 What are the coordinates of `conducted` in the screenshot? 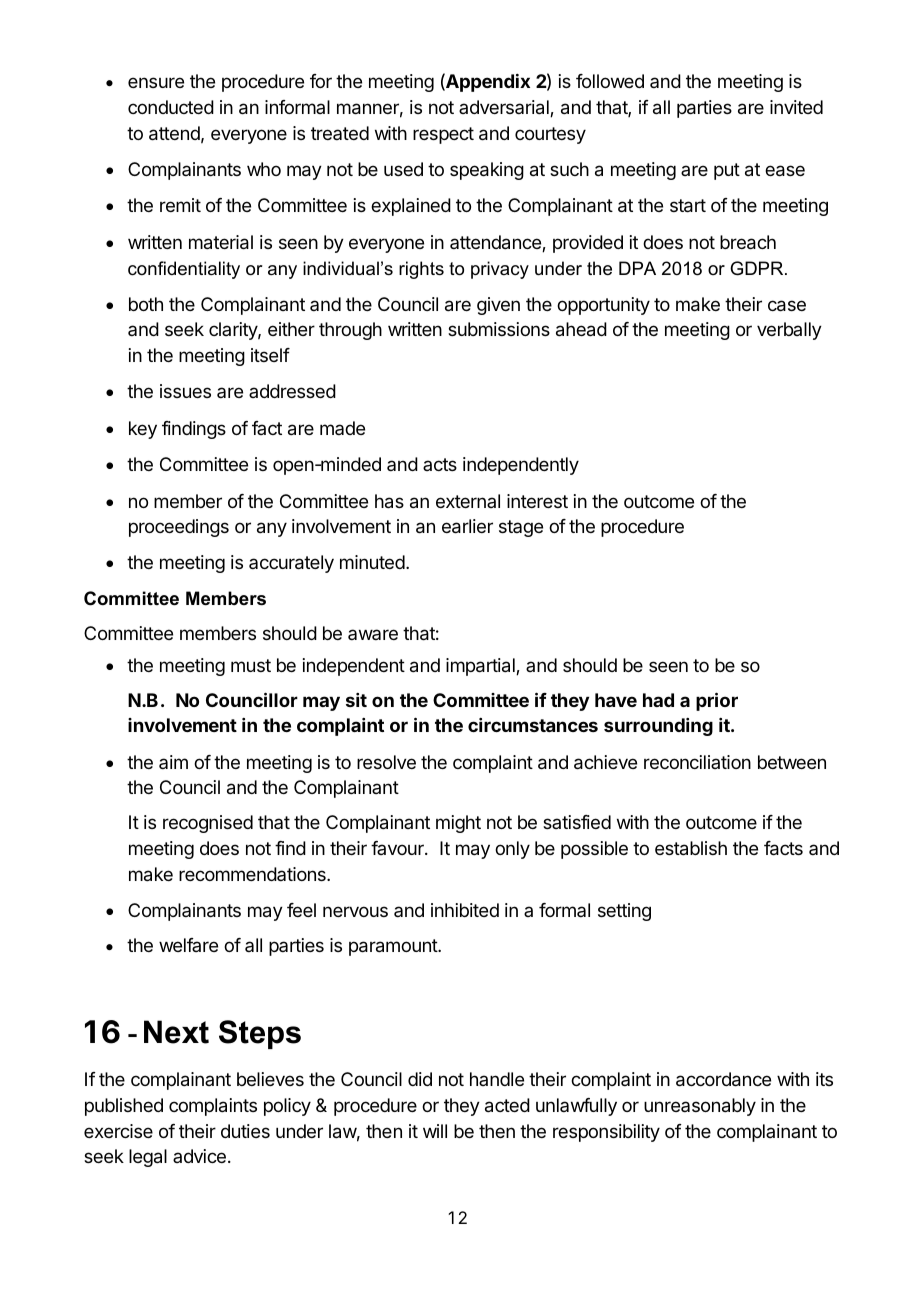 It's located at (171, 107).
